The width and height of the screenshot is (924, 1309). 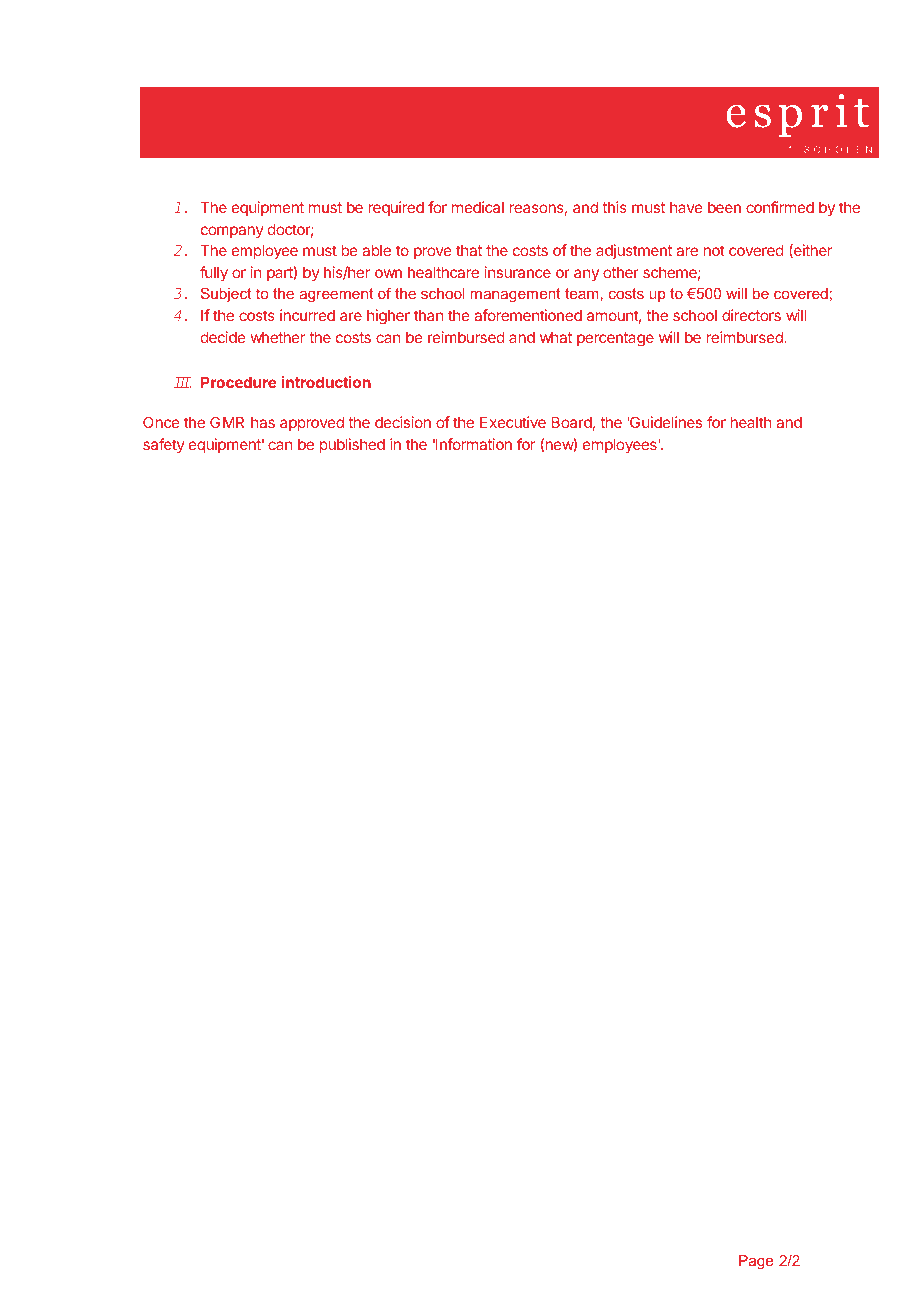 What do you see at coordinates (714, 250) in the screenshot?
I see `not` at bounding box center [714, 250].
